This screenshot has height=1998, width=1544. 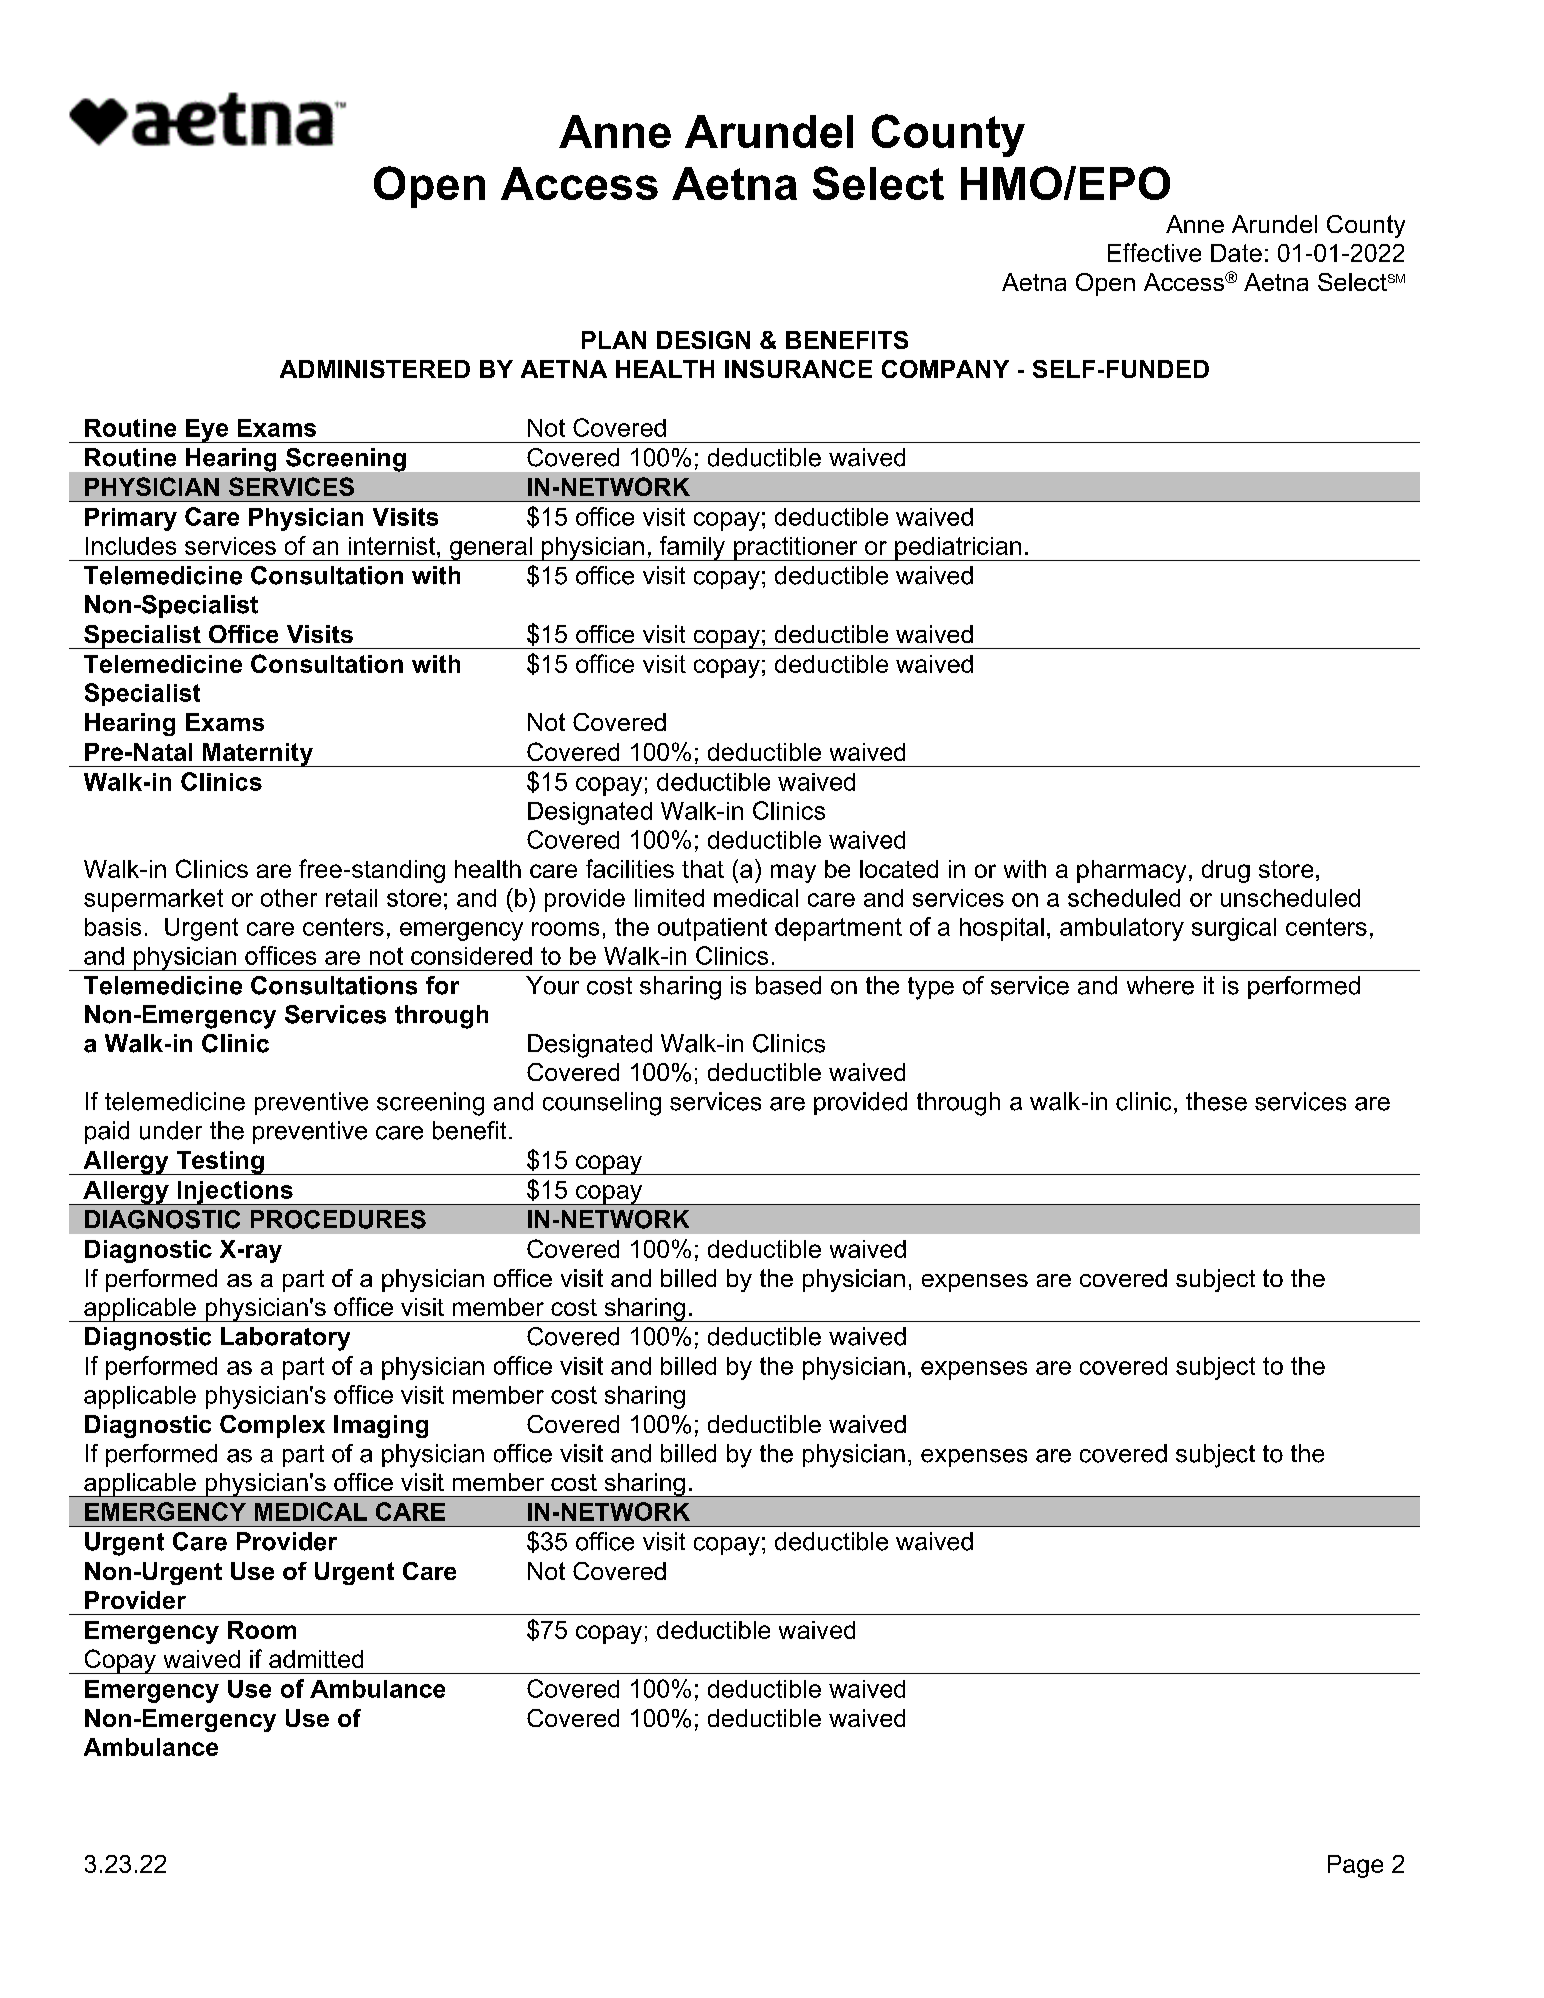 I want to click on Imaging, so click(x=381, y=1426).
